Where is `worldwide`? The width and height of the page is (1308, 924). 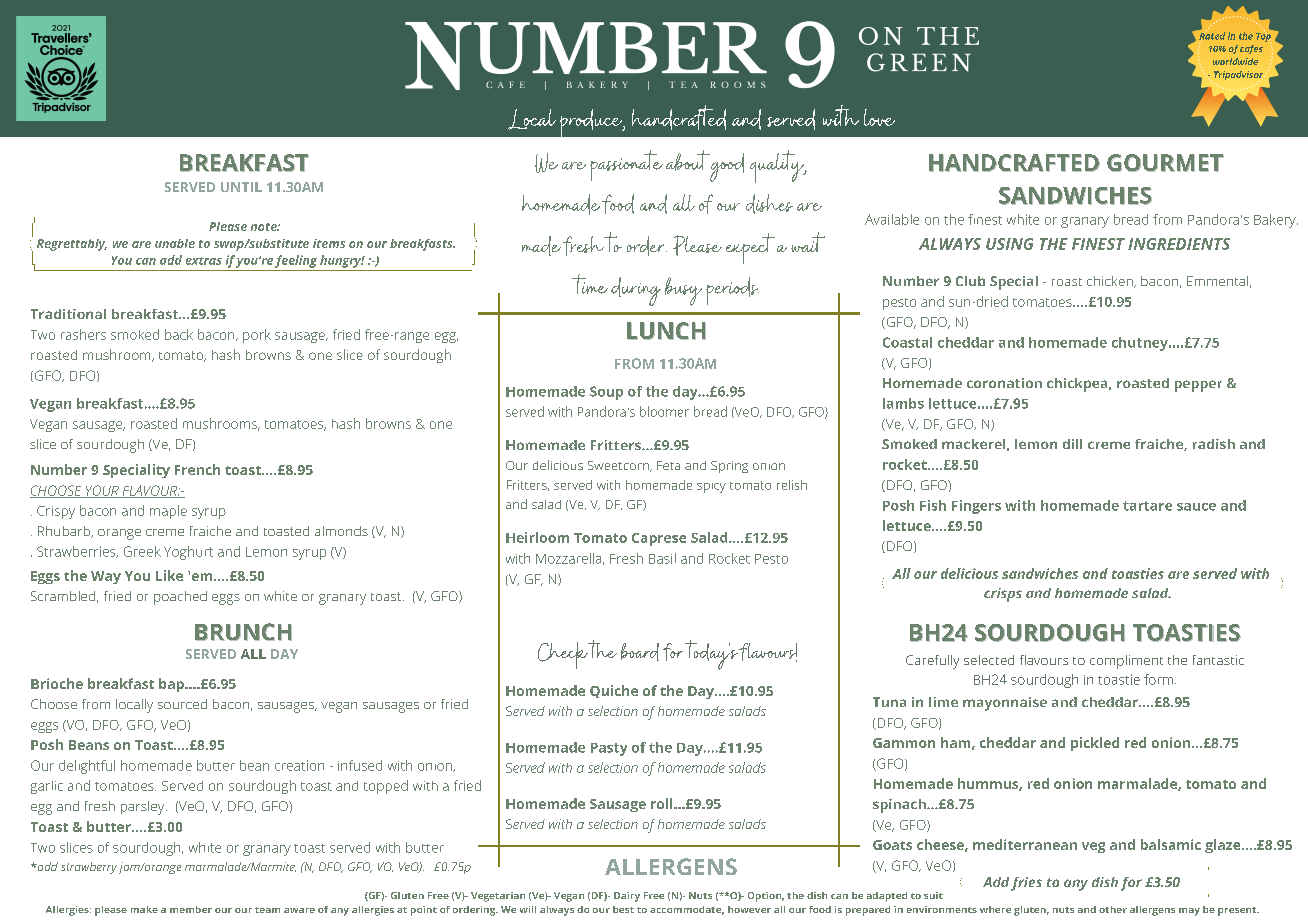 worldwide is located at coordinates (1235, 61).
